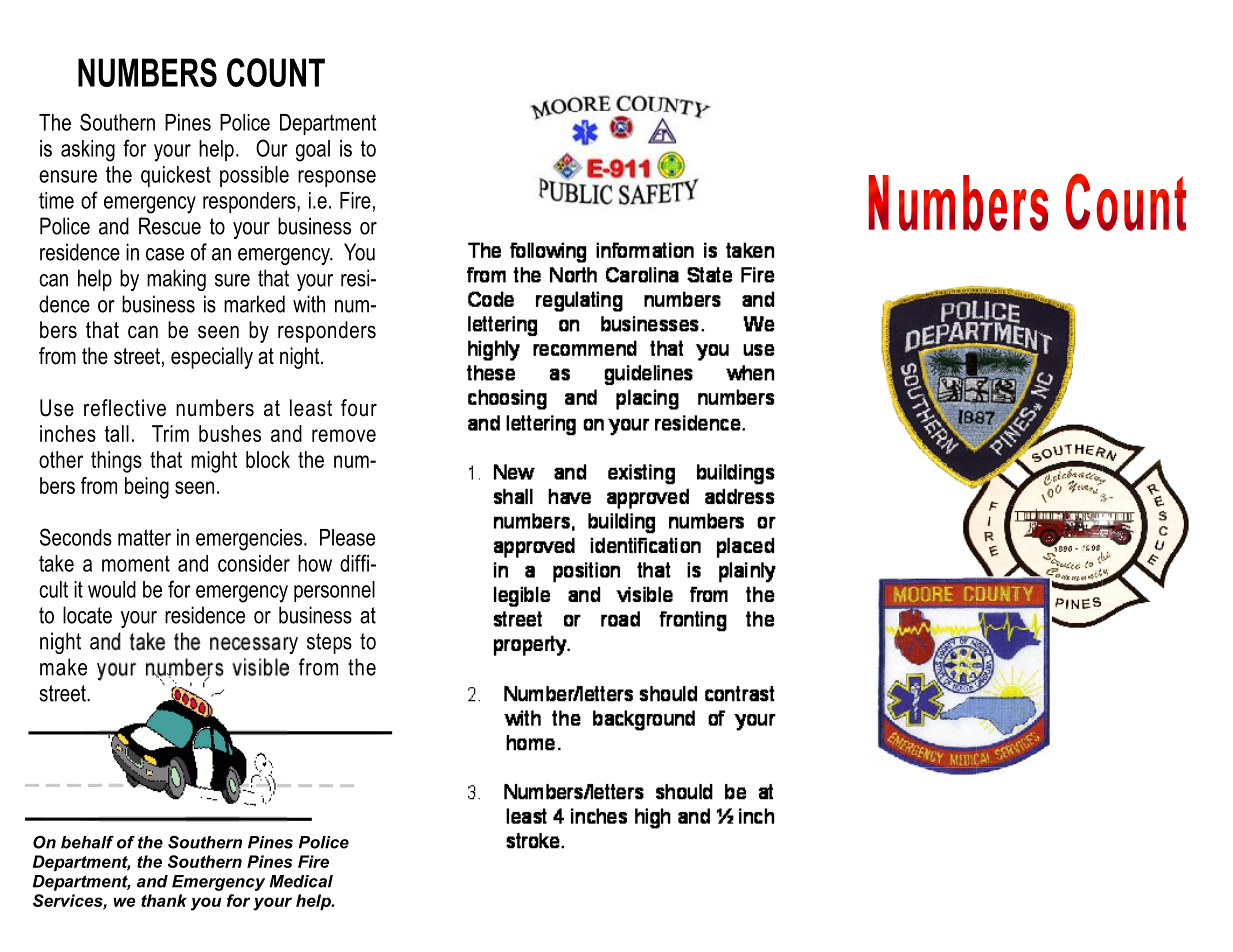 Image resolution: width=1233 pixels, height=952 pixels. I want to click on goal, so click(313, 151).
